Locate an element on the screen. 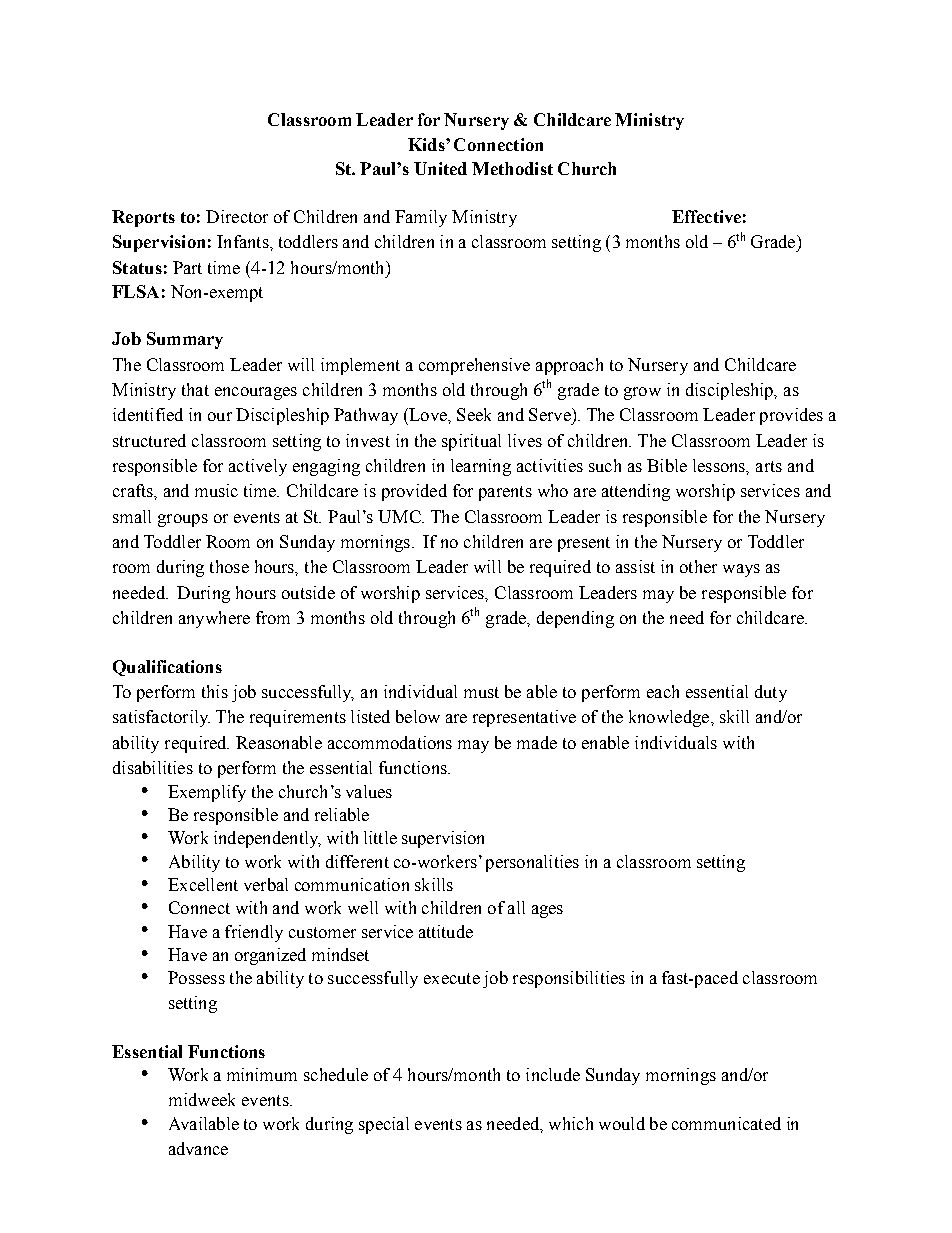 Image resolution: width=952 pixels, height=1233 pixels. that is located at coordinates (195, 389).
